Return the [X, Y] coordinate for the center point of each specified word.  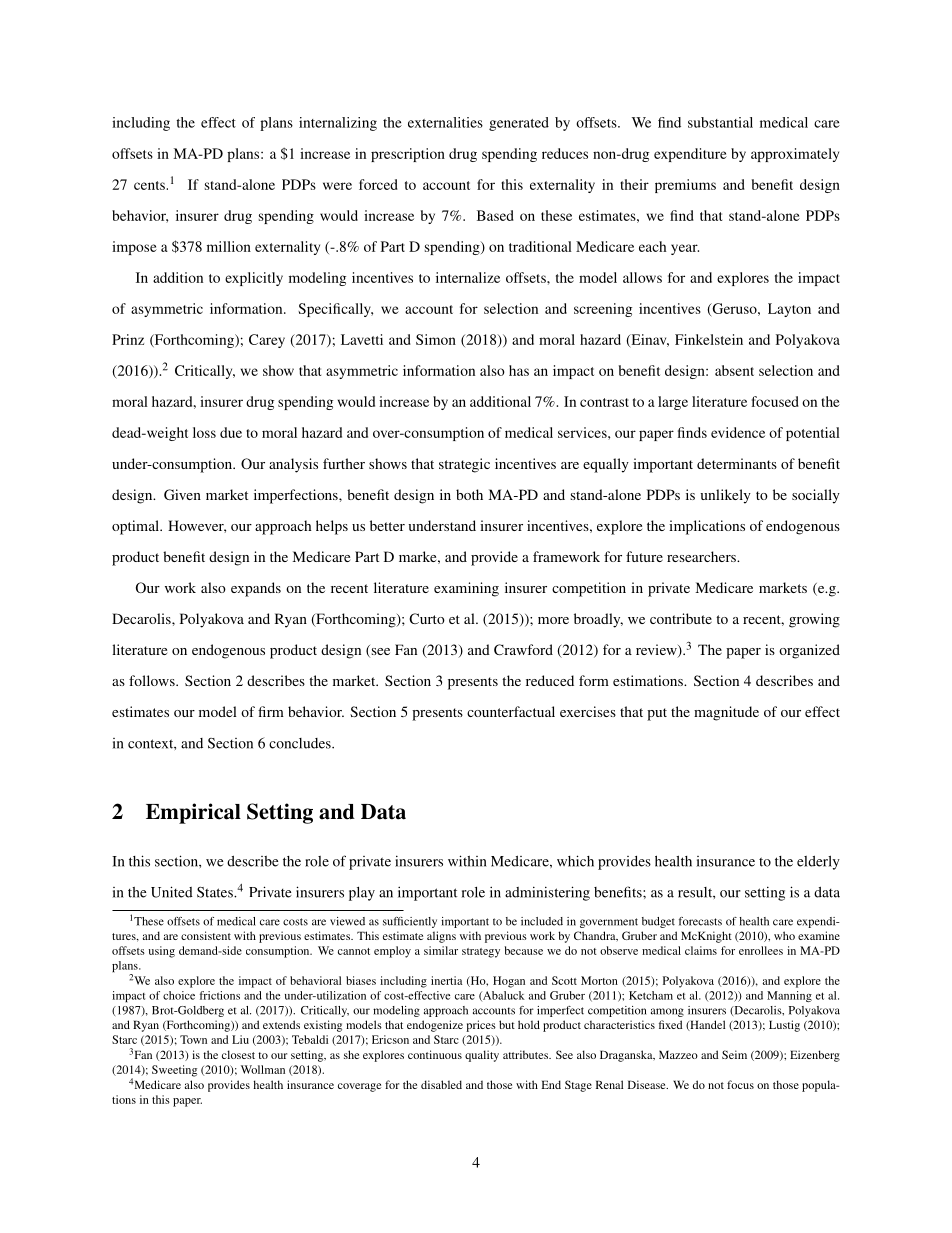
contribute [681, 618]
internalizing [338, 124]
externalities [445, 122]
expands [256, 589]
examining [466, 589]
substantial [720, 122]
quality [482, 1056]
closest [238, 1054]
